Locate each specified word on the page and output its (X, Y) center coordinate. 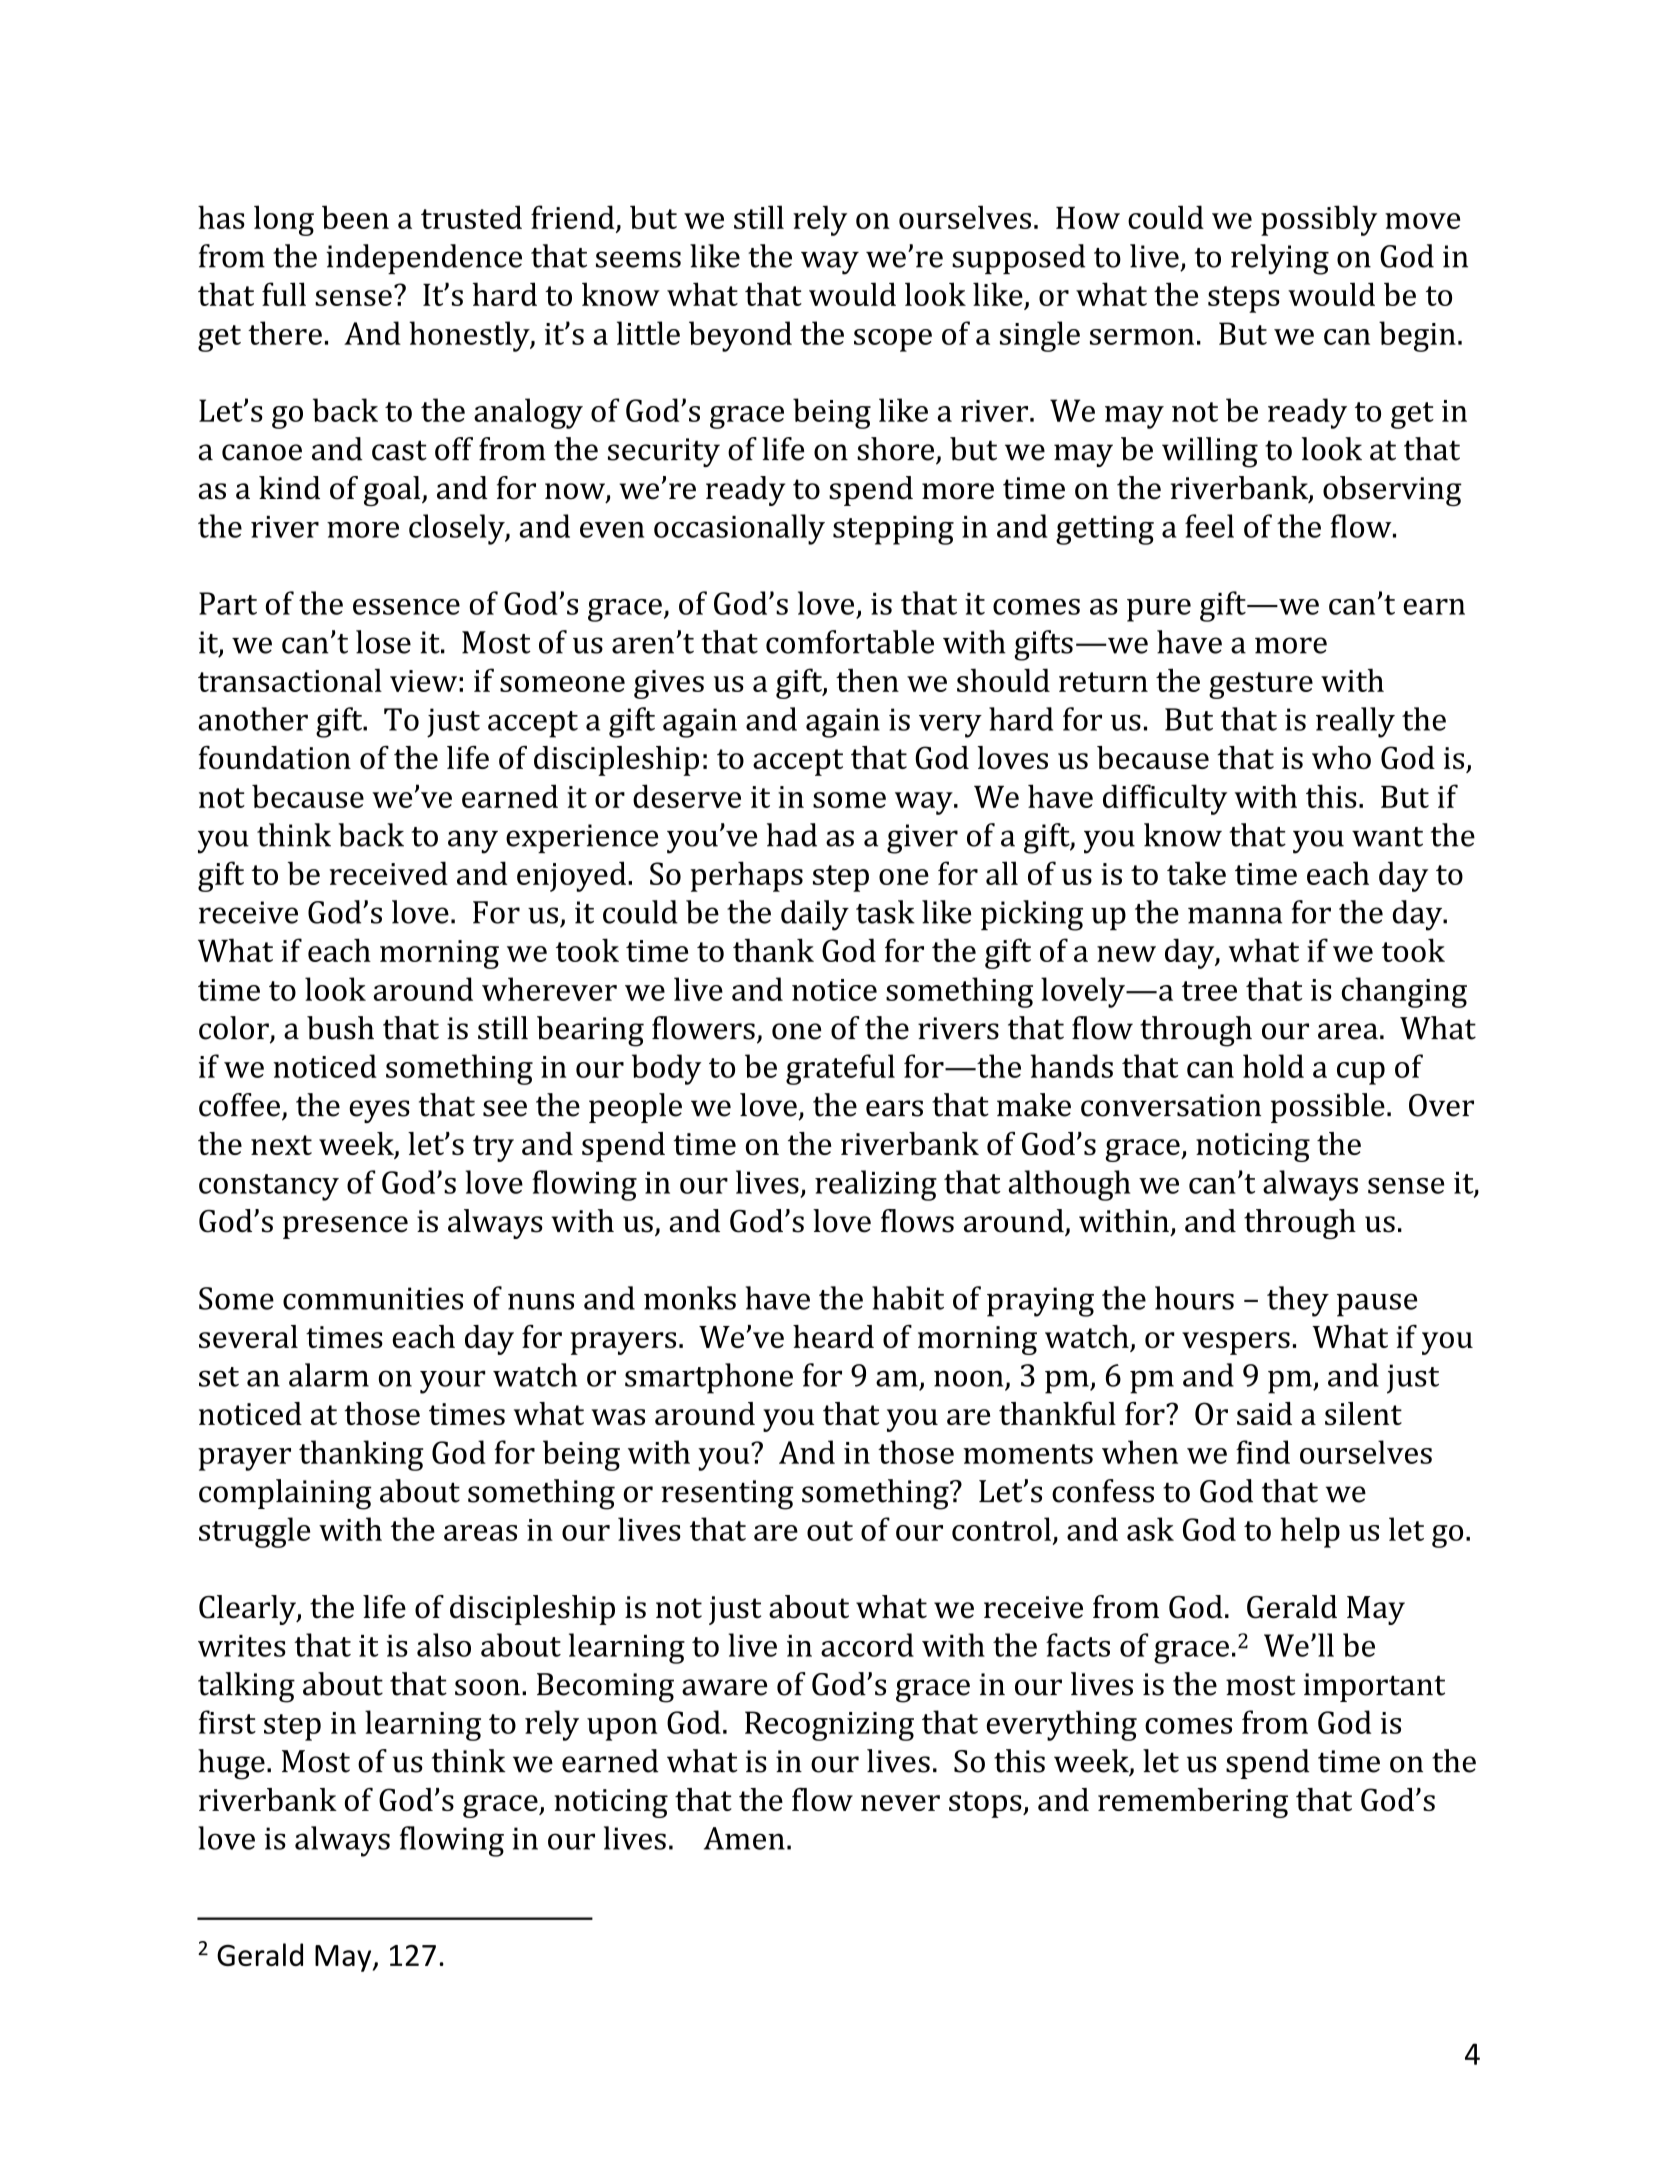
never (900, 1803)
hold (1273, 1066)
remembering (1193, 1803)
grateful (840, 1069)
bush (340, 1028)
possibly (1319, 220)
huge (231, 1764)
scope (893, 340)
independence (424, 259)
